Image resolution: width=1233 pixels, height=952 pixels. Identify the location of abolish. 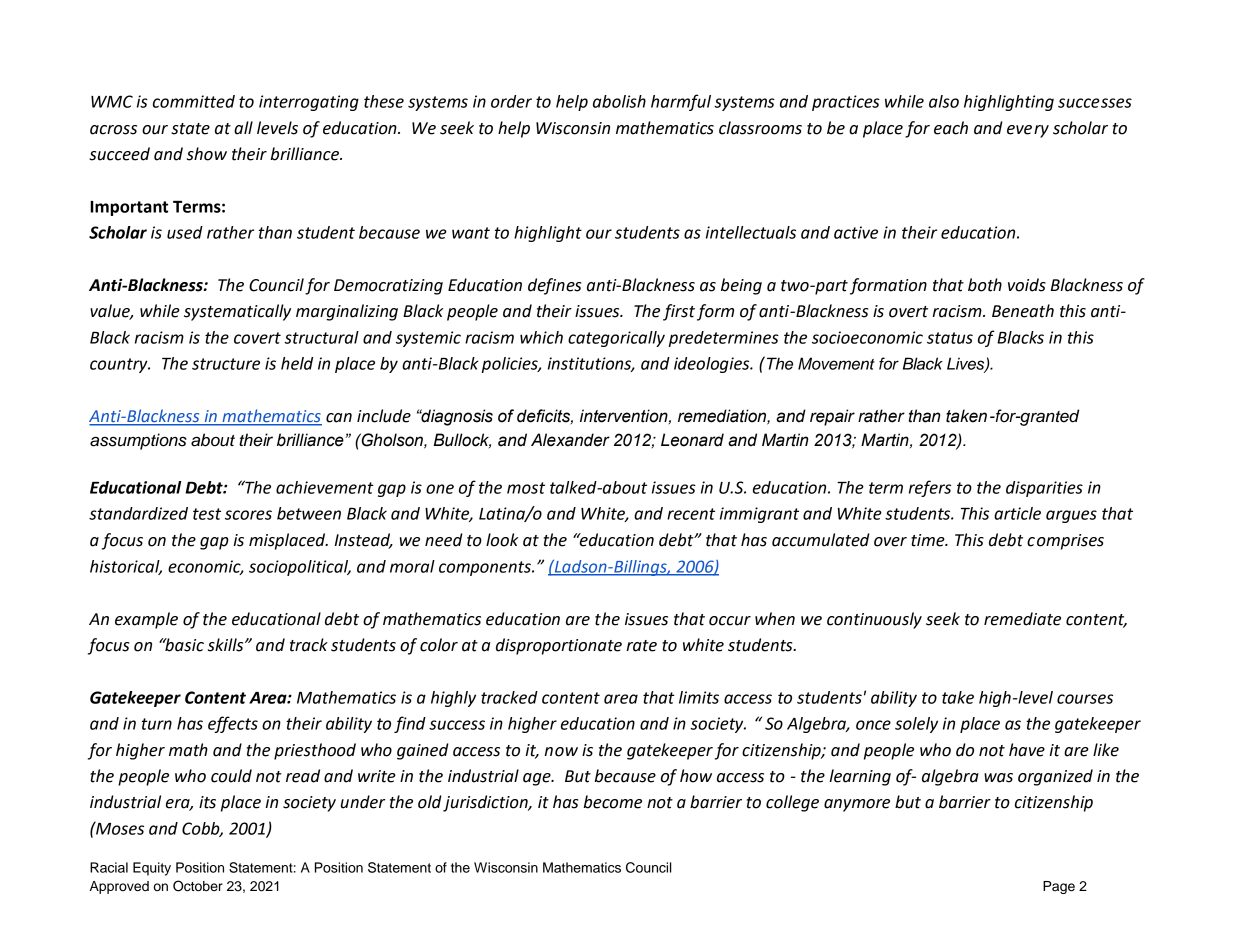
(619, 101).
